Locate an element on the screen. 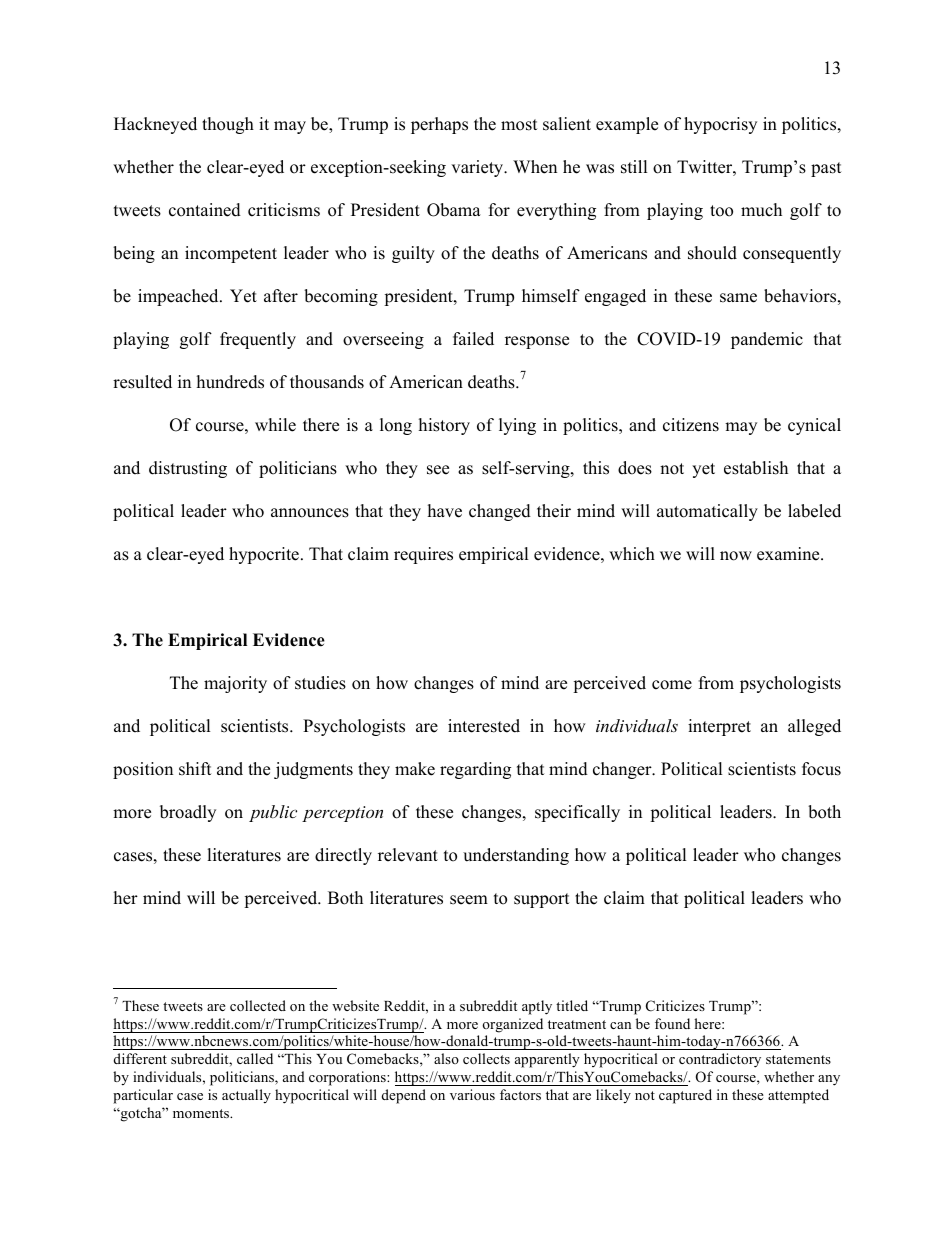  hypocrisy is located at coordinates (720, 125).
